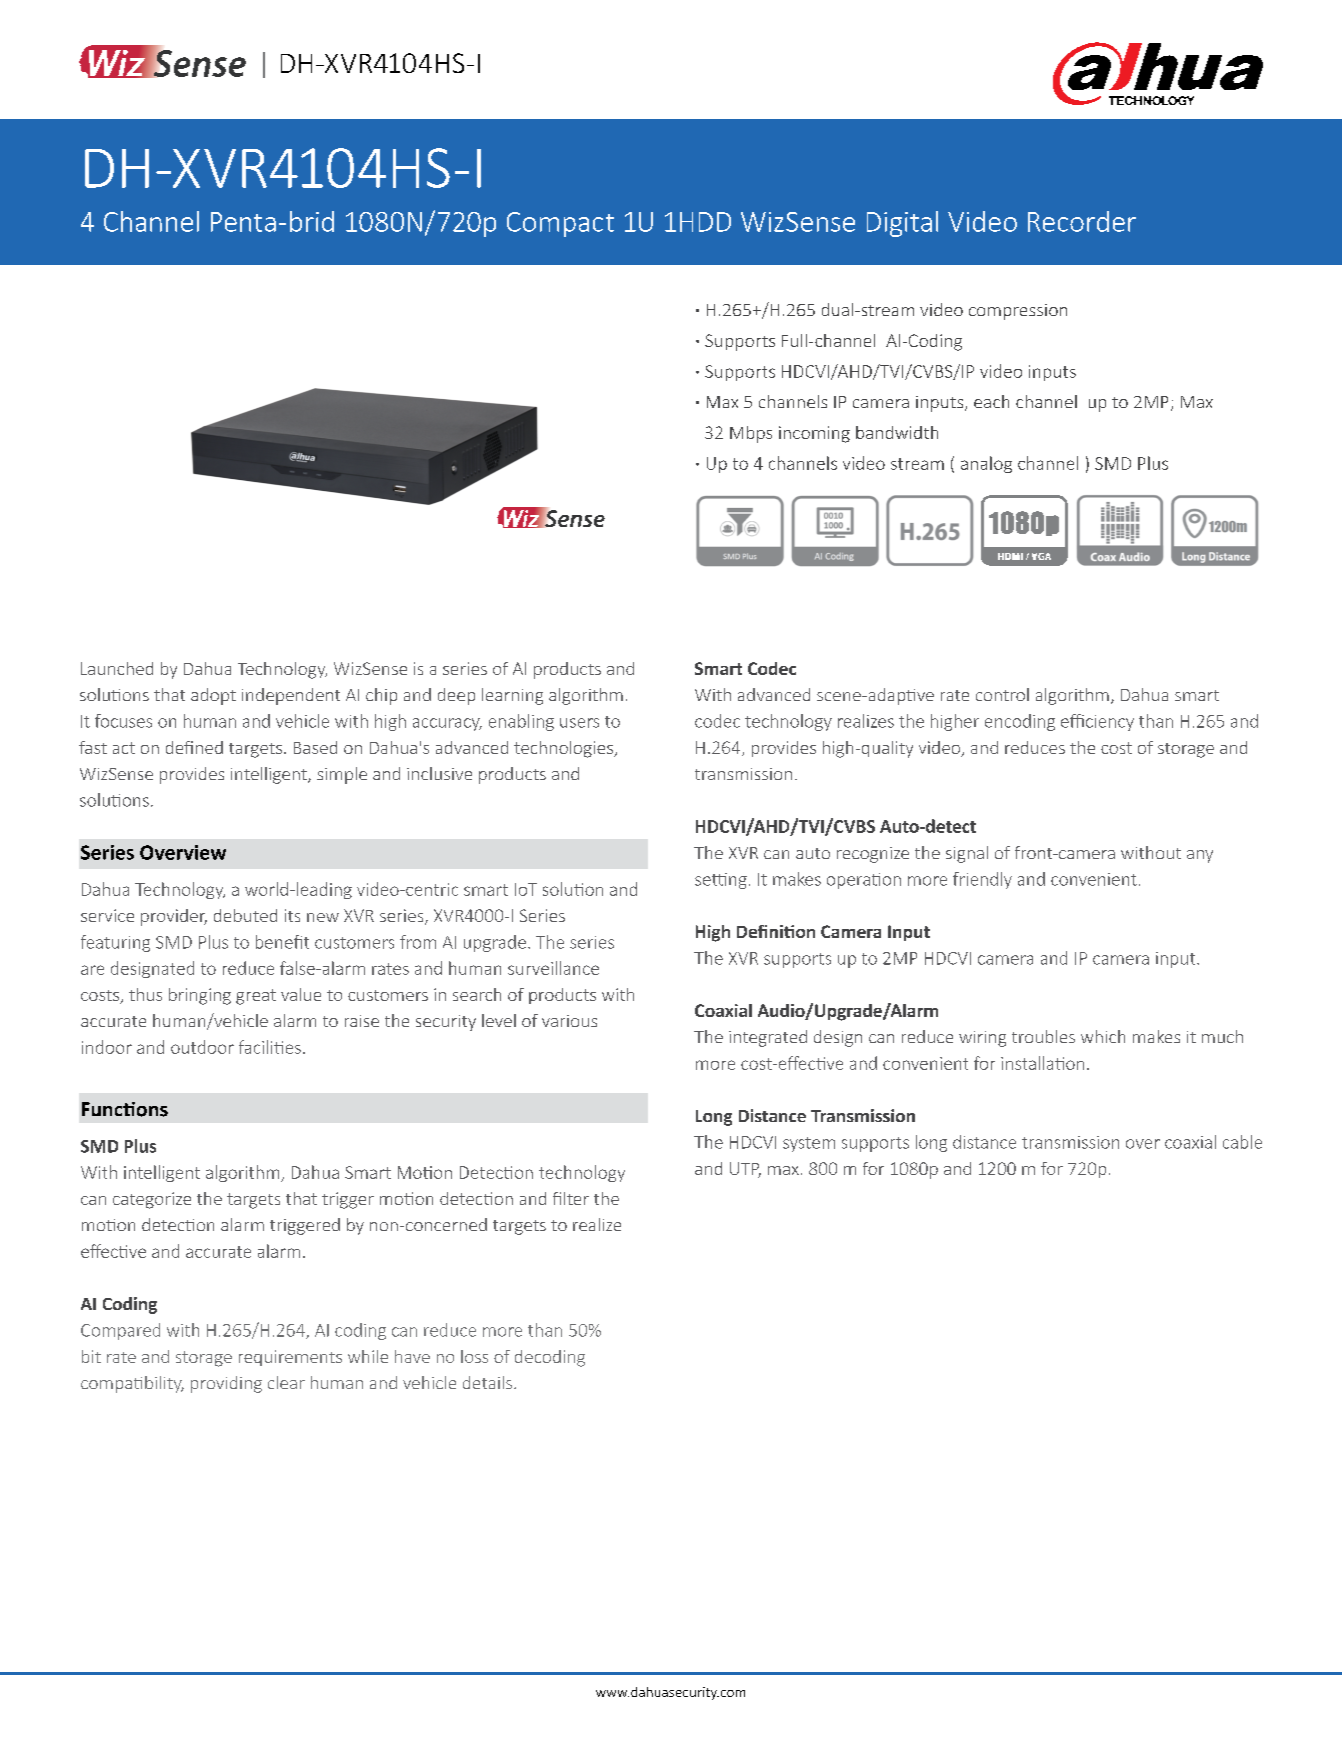 This screenshot has width=1342, height=1737. Describe the element at coordinates (1103, 1036) in the screenshot. I see `which` at that location.
